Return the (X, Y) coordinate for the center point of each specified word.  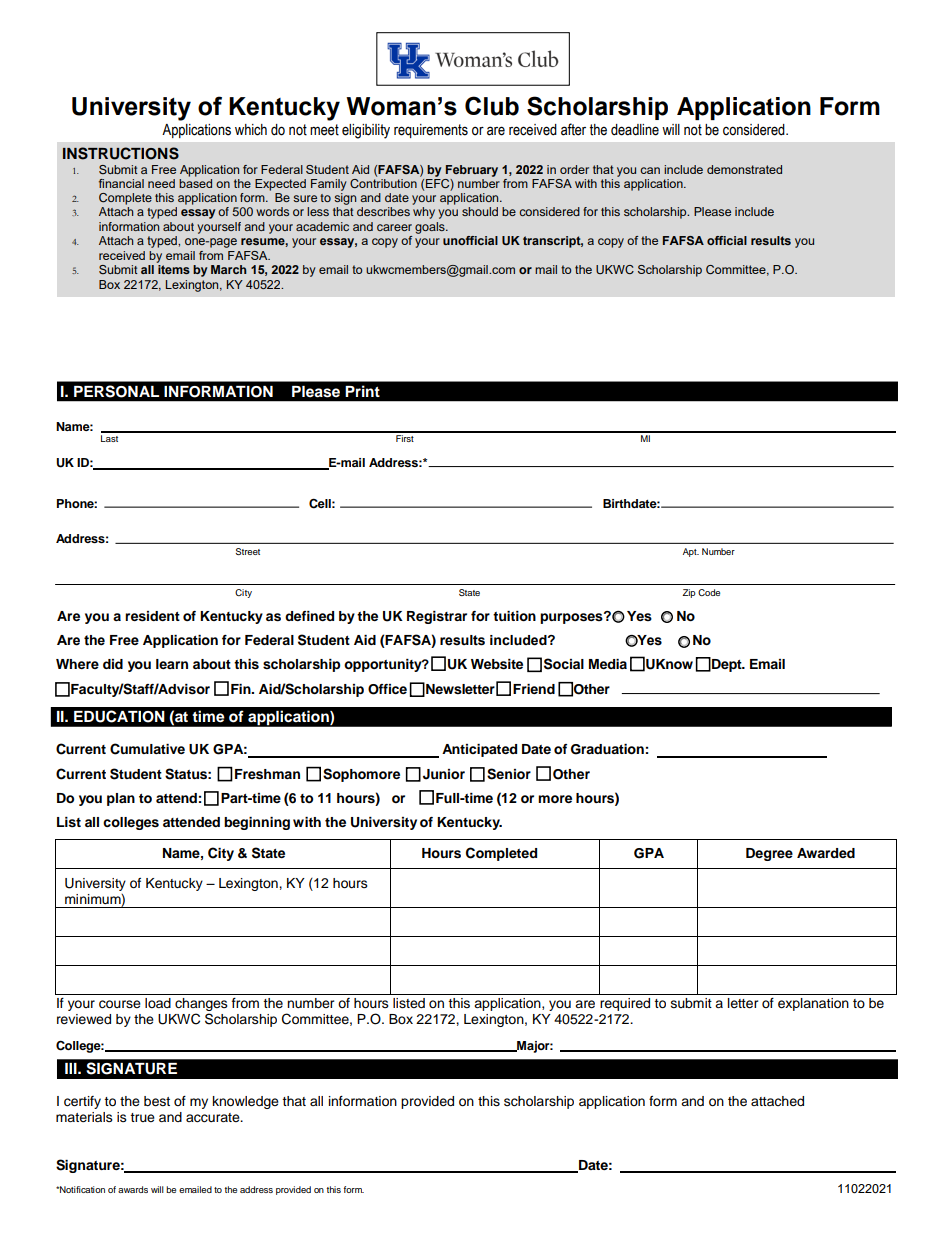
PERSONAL (116, 391)
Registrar (437, 617)
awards (133, 1189)
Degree (769, 854)
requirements (431, 131)
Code (709, 592)
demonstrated (744, 169)
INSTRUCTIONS (121, 153)
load (158, 1003)
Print (362, 391)
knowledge (246, 1102)
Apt (691, 552)
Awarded (826, 853)
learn (172, 664)
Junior (444, 774)
